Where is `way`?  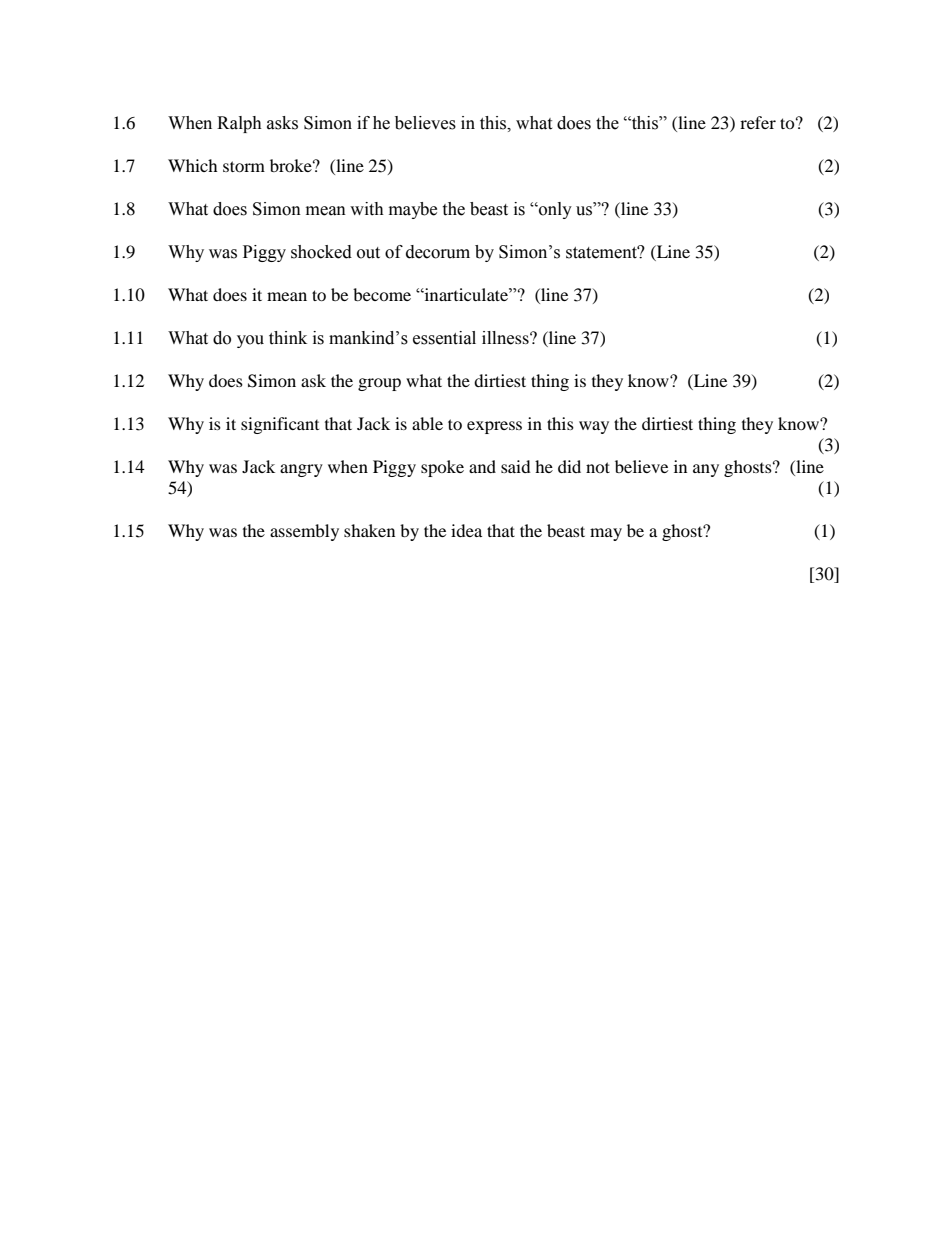
way is located at coordinates (594, 427).
